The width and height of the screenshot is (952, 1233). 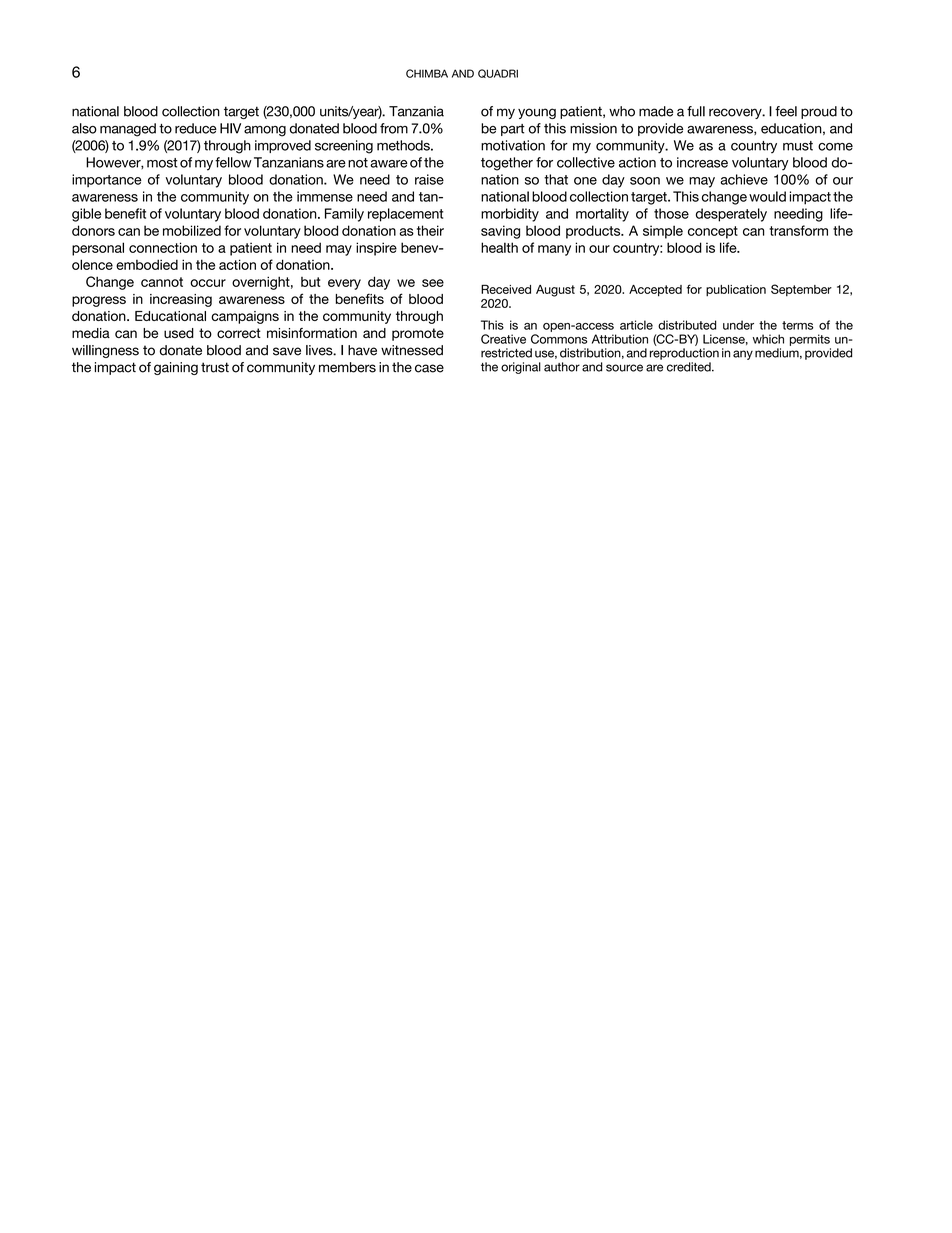 What do you see at coordinates (176, 368) in the screenshot?
I see `gaining` at bounding box center [176, 368].
